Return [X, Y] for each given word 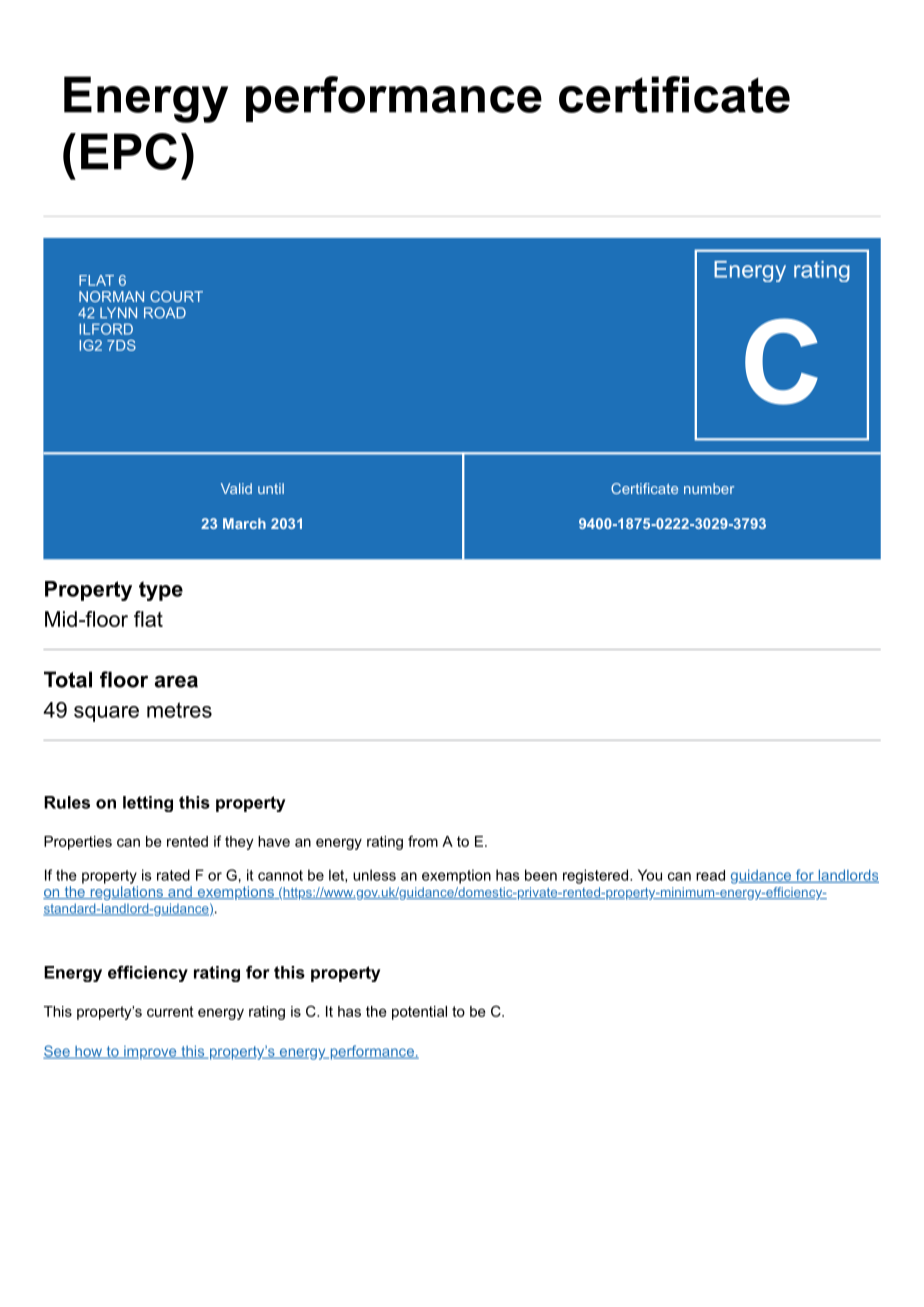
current [170, 1011]
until [271, 488]
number [709, 488]
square [106, 714]
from [423, 841]
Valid [236, 488]
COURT [176, 296]
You [650, 875]
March [244, 523]
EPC [129, 151]
